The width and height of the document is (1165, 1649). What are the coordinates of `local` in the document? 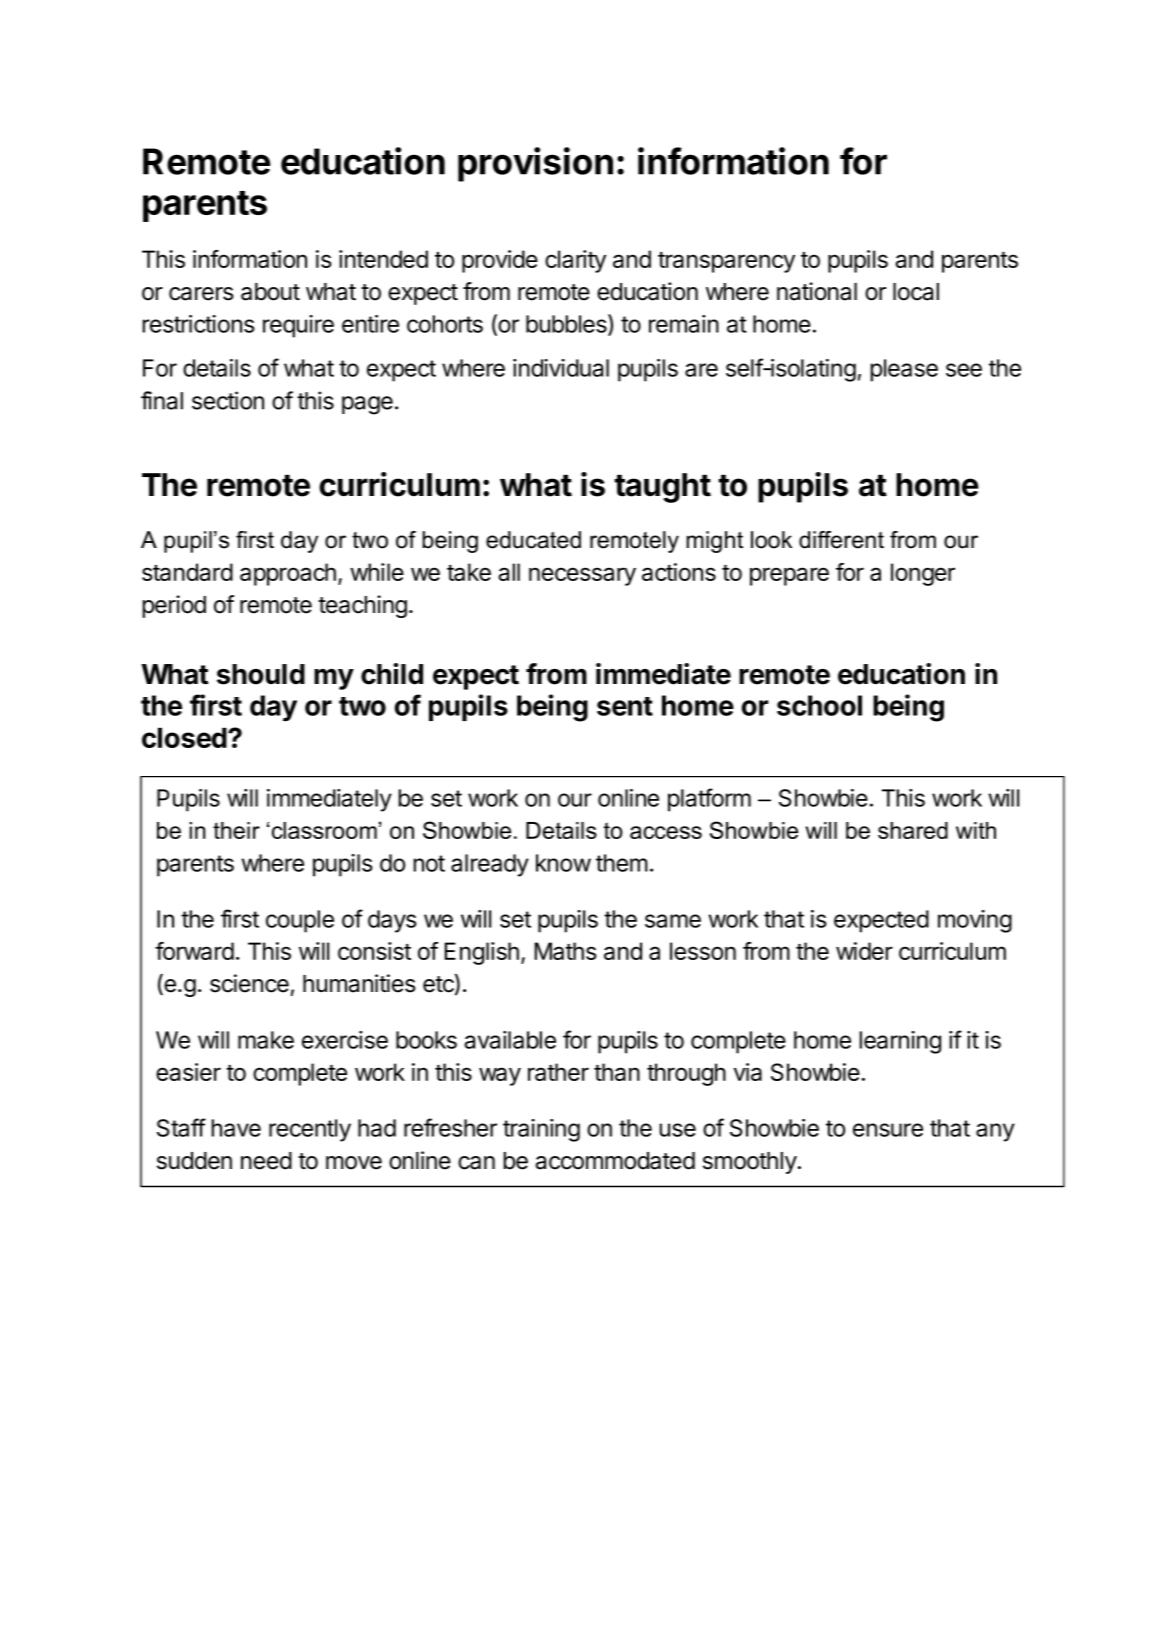 It's located at (916, 292).
